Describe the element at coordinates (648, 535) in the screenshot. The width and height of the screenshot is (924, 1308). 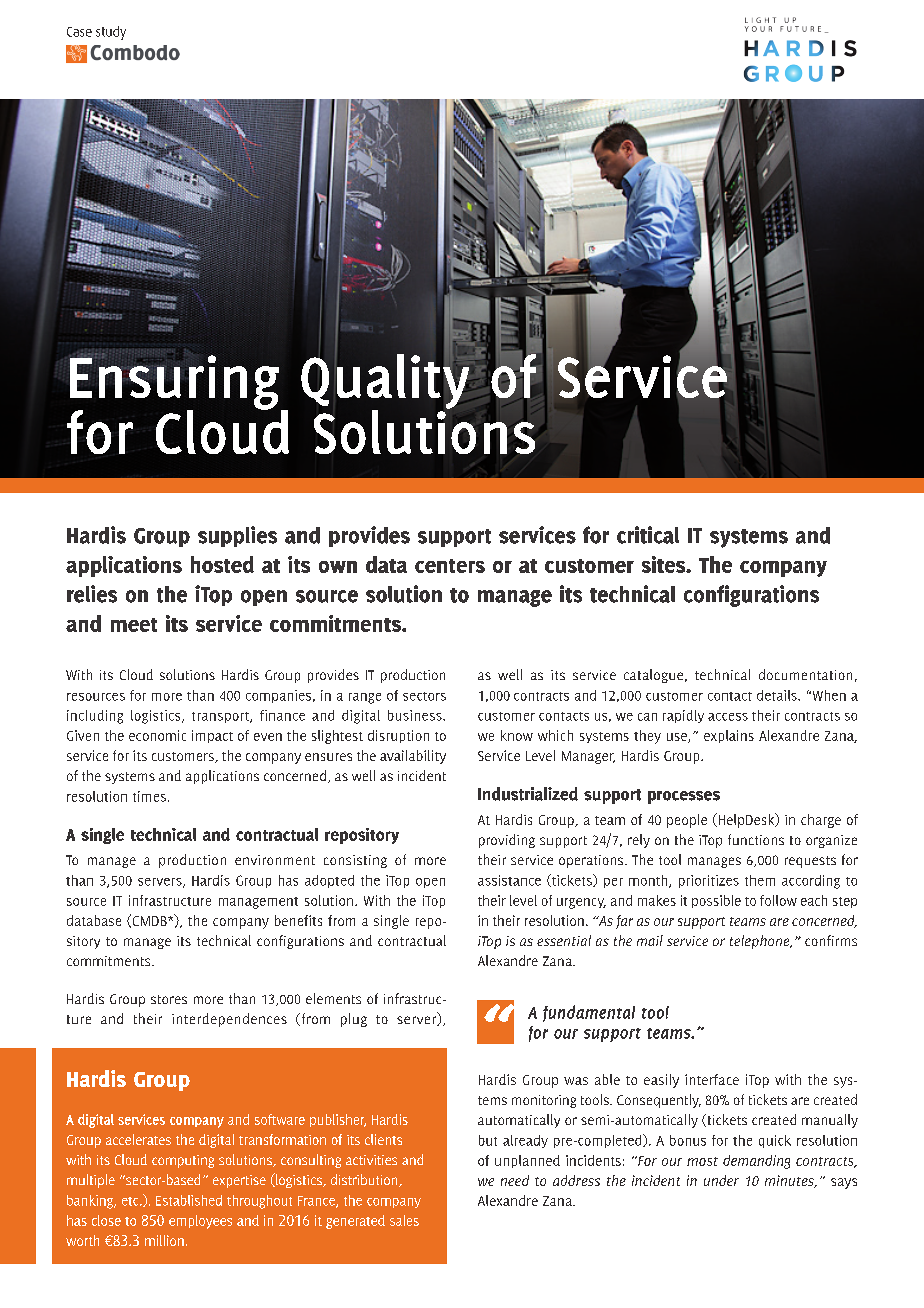
I see `critical` at that location.
